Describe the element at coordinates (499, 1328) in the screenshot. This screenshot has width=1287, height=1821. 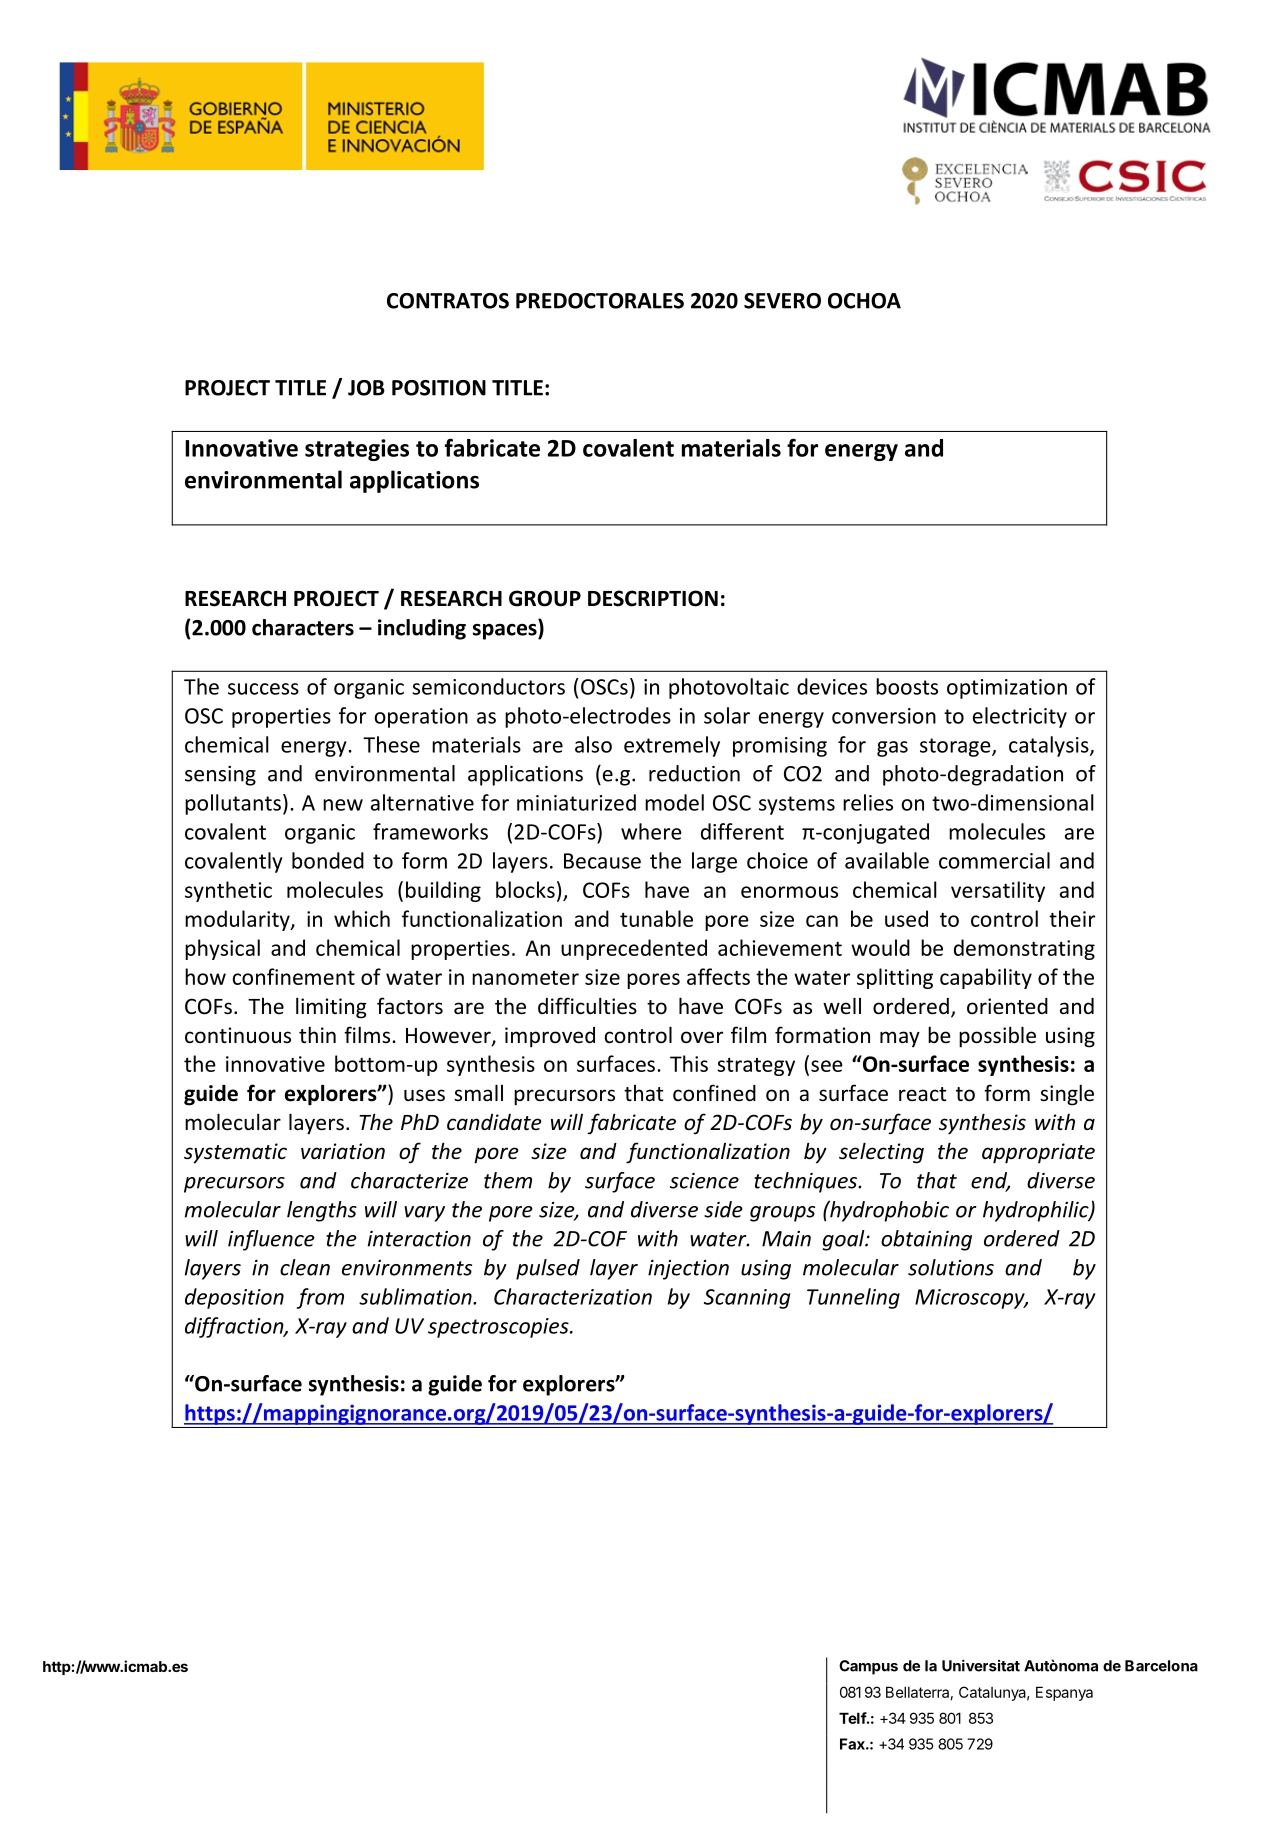
I see `spectroscopies` at that location.
